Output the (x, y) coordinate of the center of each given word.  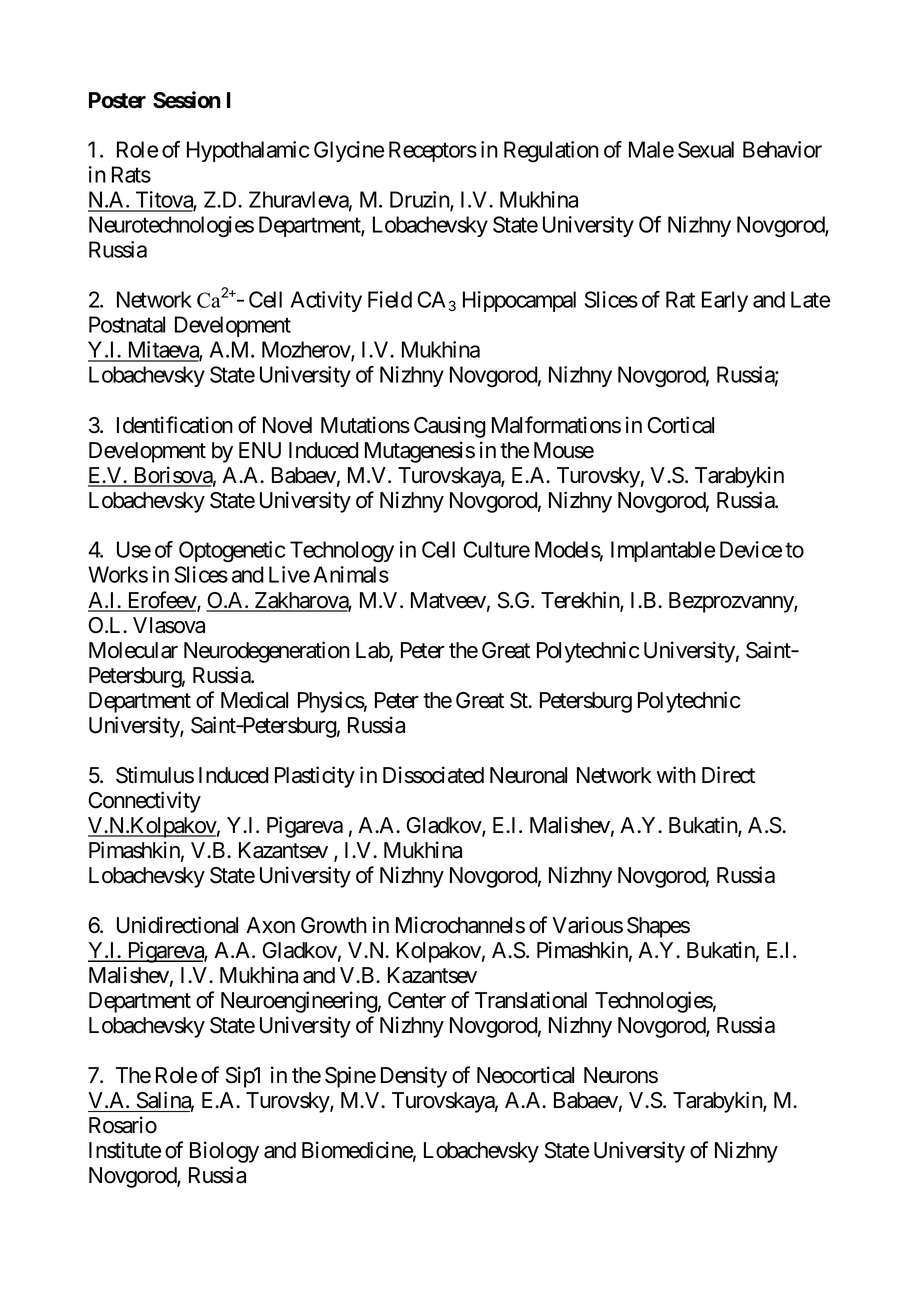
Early (725, 301)
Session (187, 100)
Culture (496, 549)
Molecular (133, 650)
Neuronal (528, 775)
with (676, 774)
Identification (175, 425)
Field (390, 299)
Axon (270, 925)
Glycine (349, 151)
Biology (224, 1152)
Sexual (706, 149)
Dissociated (433, 775)
